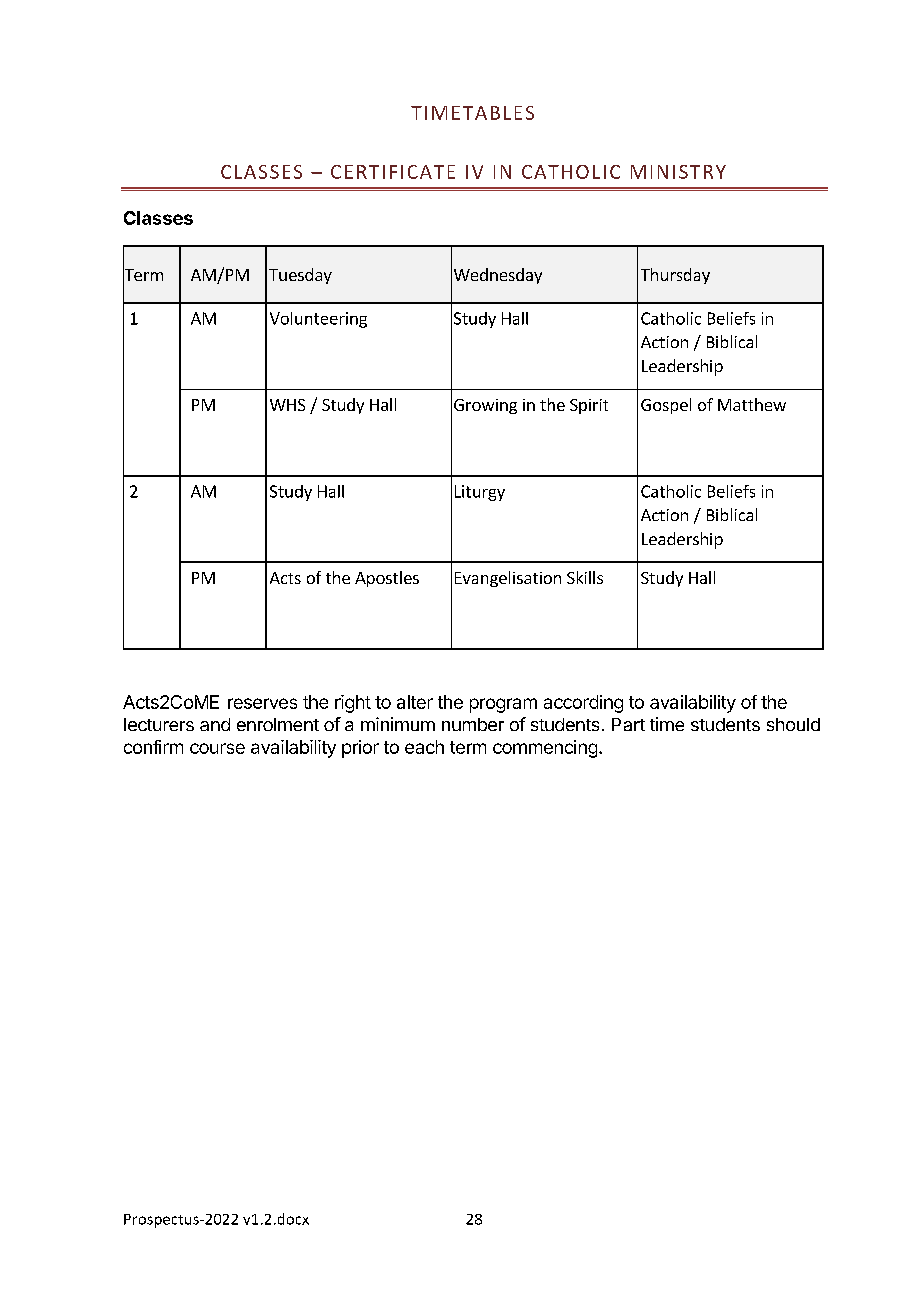 The height and width of the screenshot is (1308, 924). Describe the element at coordinates (387, 579) in the screenshot. I see `Apostles` at that location.
